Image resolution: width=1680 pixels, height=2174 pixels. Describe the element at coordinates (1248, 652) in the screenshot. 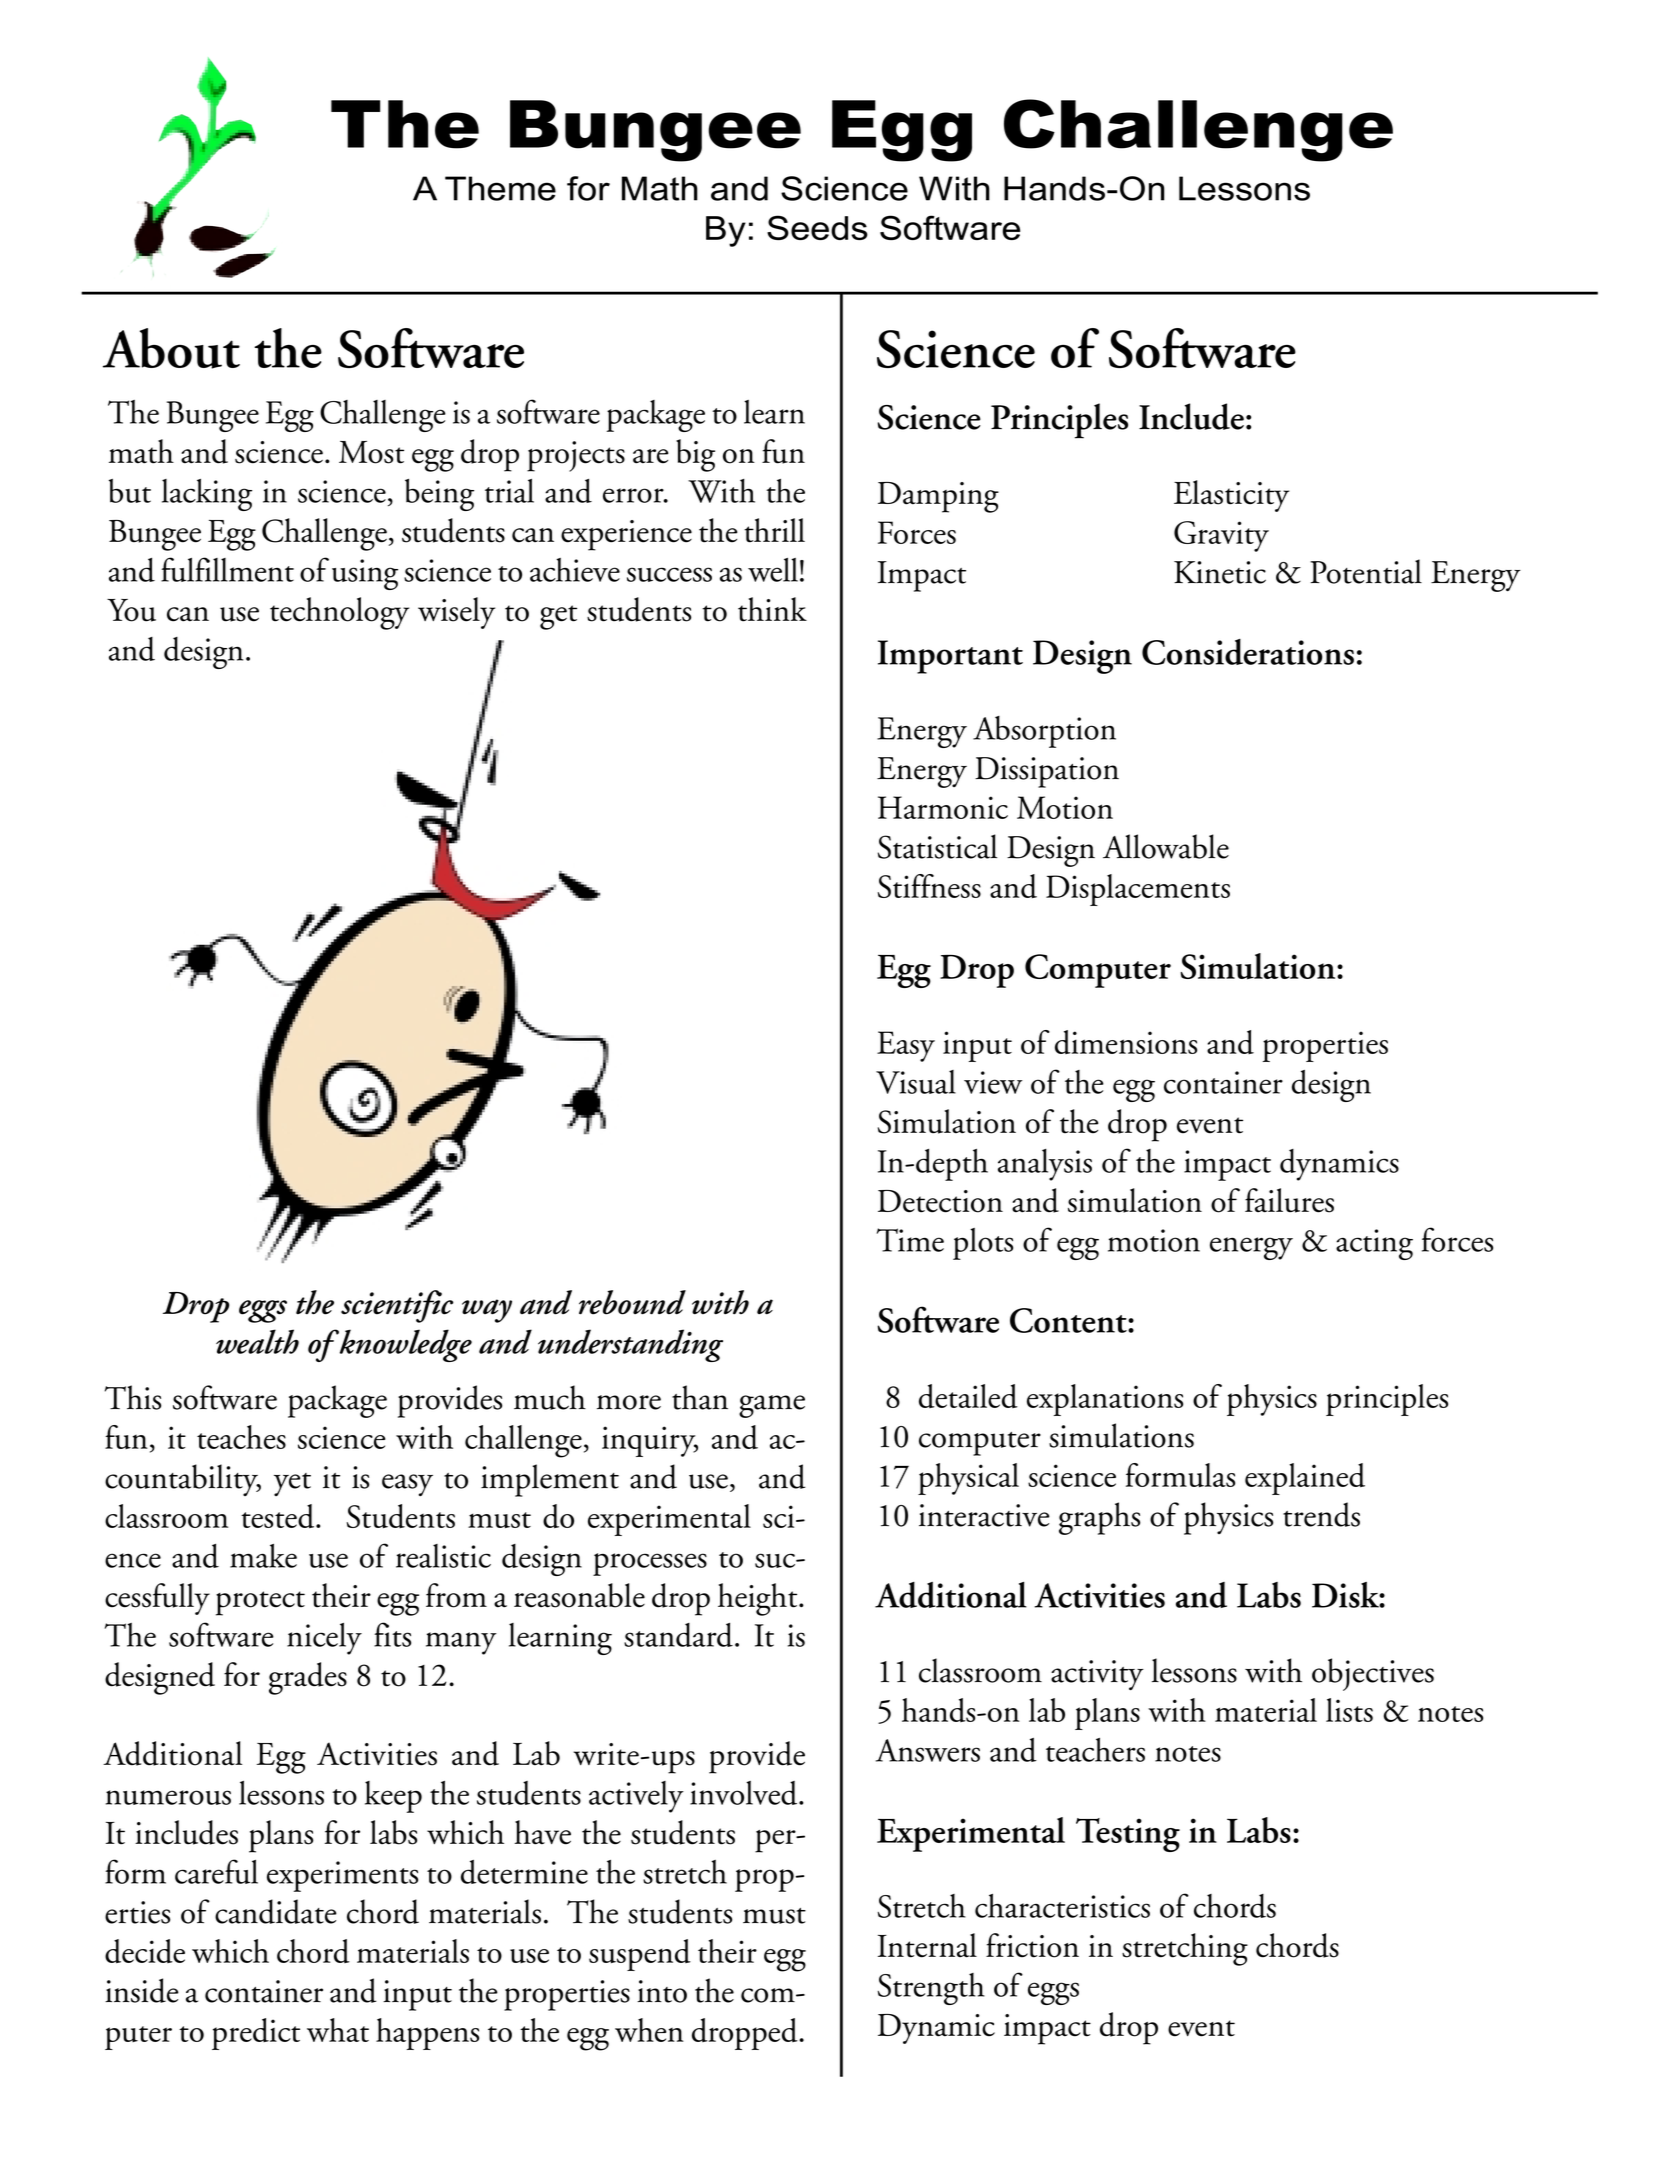

I see `Considerations` at that location.
